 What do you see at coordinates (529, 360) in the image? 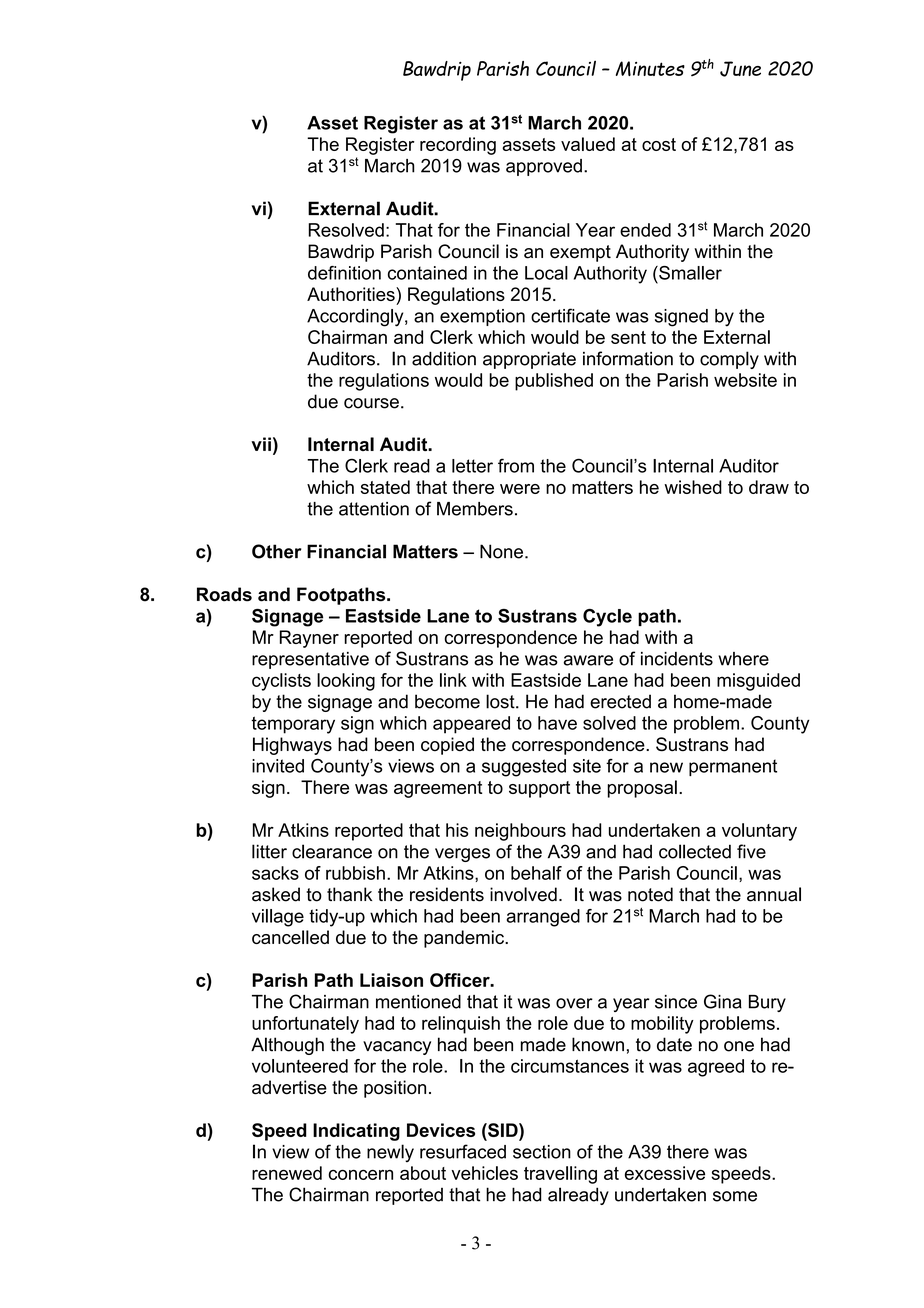
I see `appropriate` at bounding box center [529, 360].
